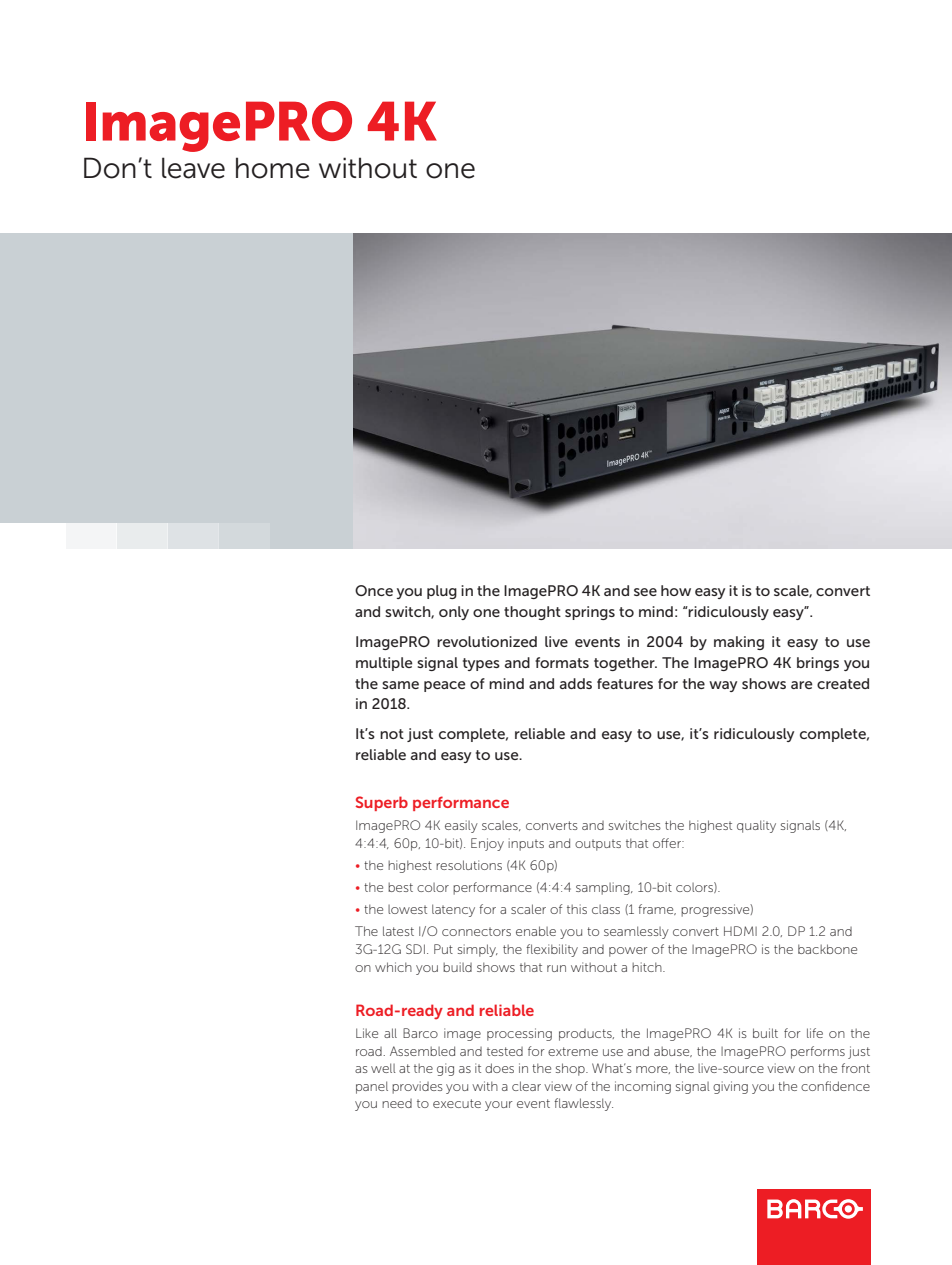 This screenshot has height=1265, width=952. Describe the element at coordinates (739, 643) in the screenshot. I see `making` at that location.
